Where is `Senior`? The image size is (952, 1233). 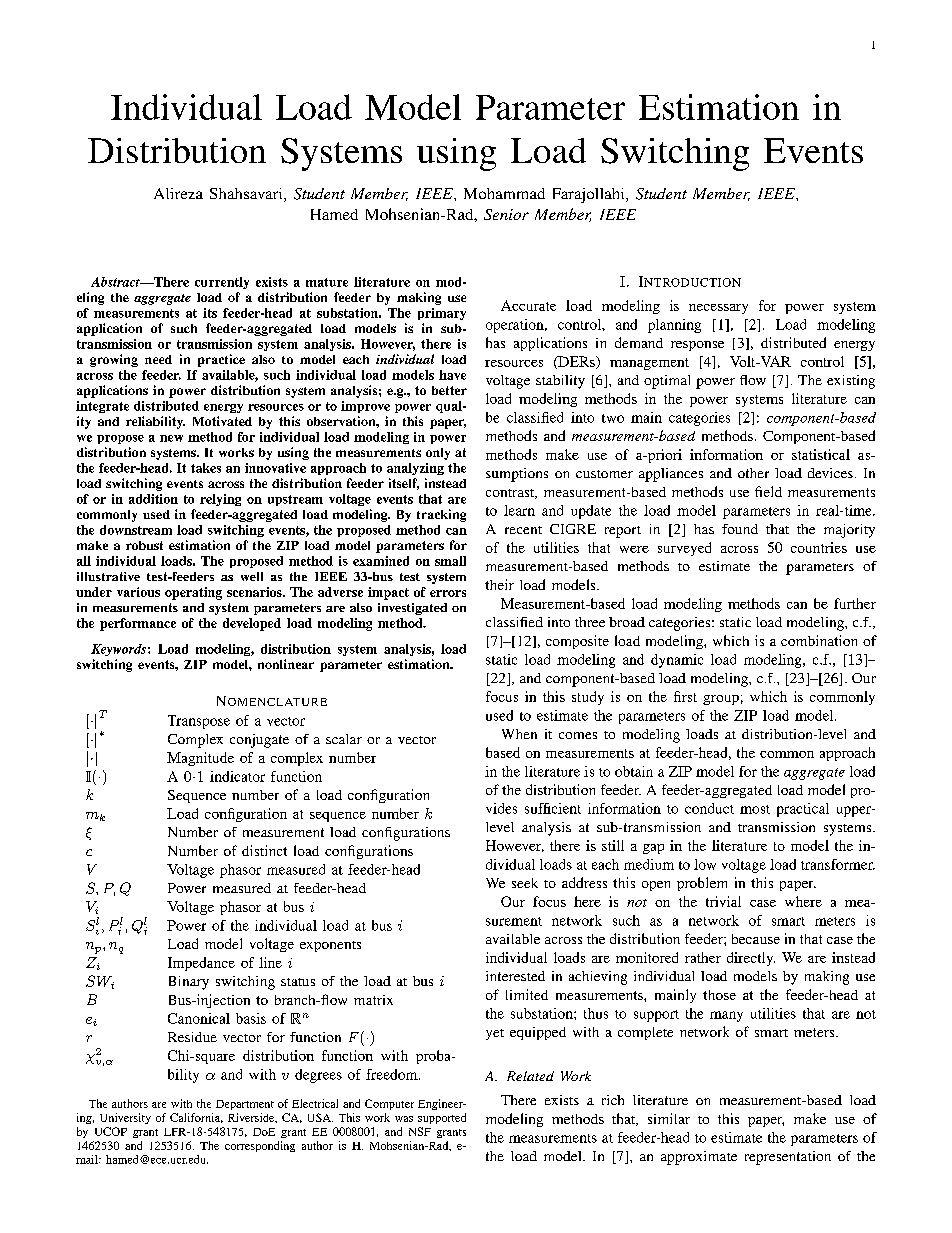
Senior is located at coordinates (506, 214).
